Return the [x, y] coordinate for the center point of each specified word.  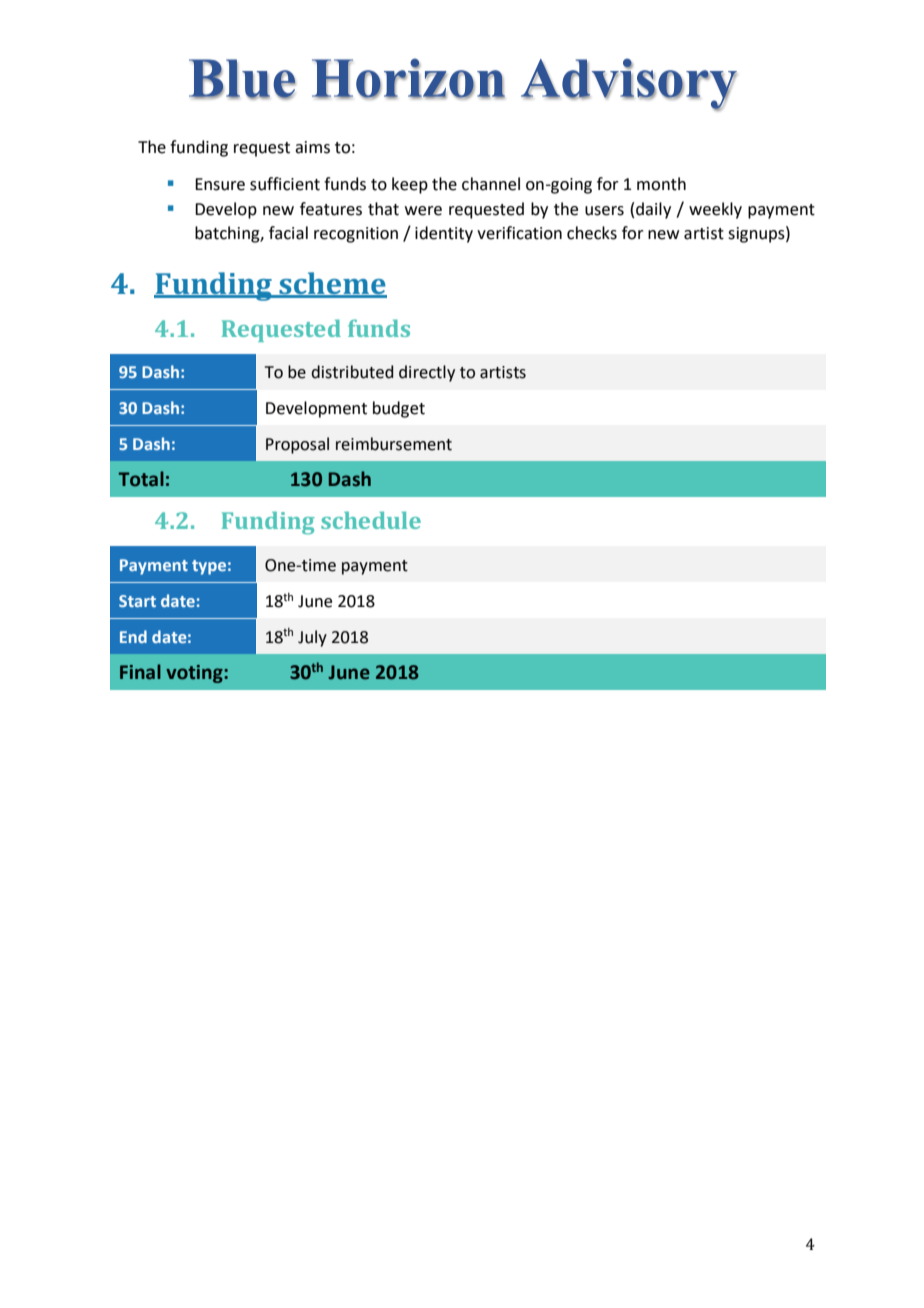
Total [141, 479]
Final [140, 672]
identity [444, 234]
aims [312, 147]
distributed [352, 372]
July [312, 638]
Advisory [629, 84]
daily [653, 210]
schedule [371, 520]
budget [399, 409]
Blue [242, 79]
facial [288, 233]
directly [427, 373]
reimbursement [394, 444]
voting [195, 674]
